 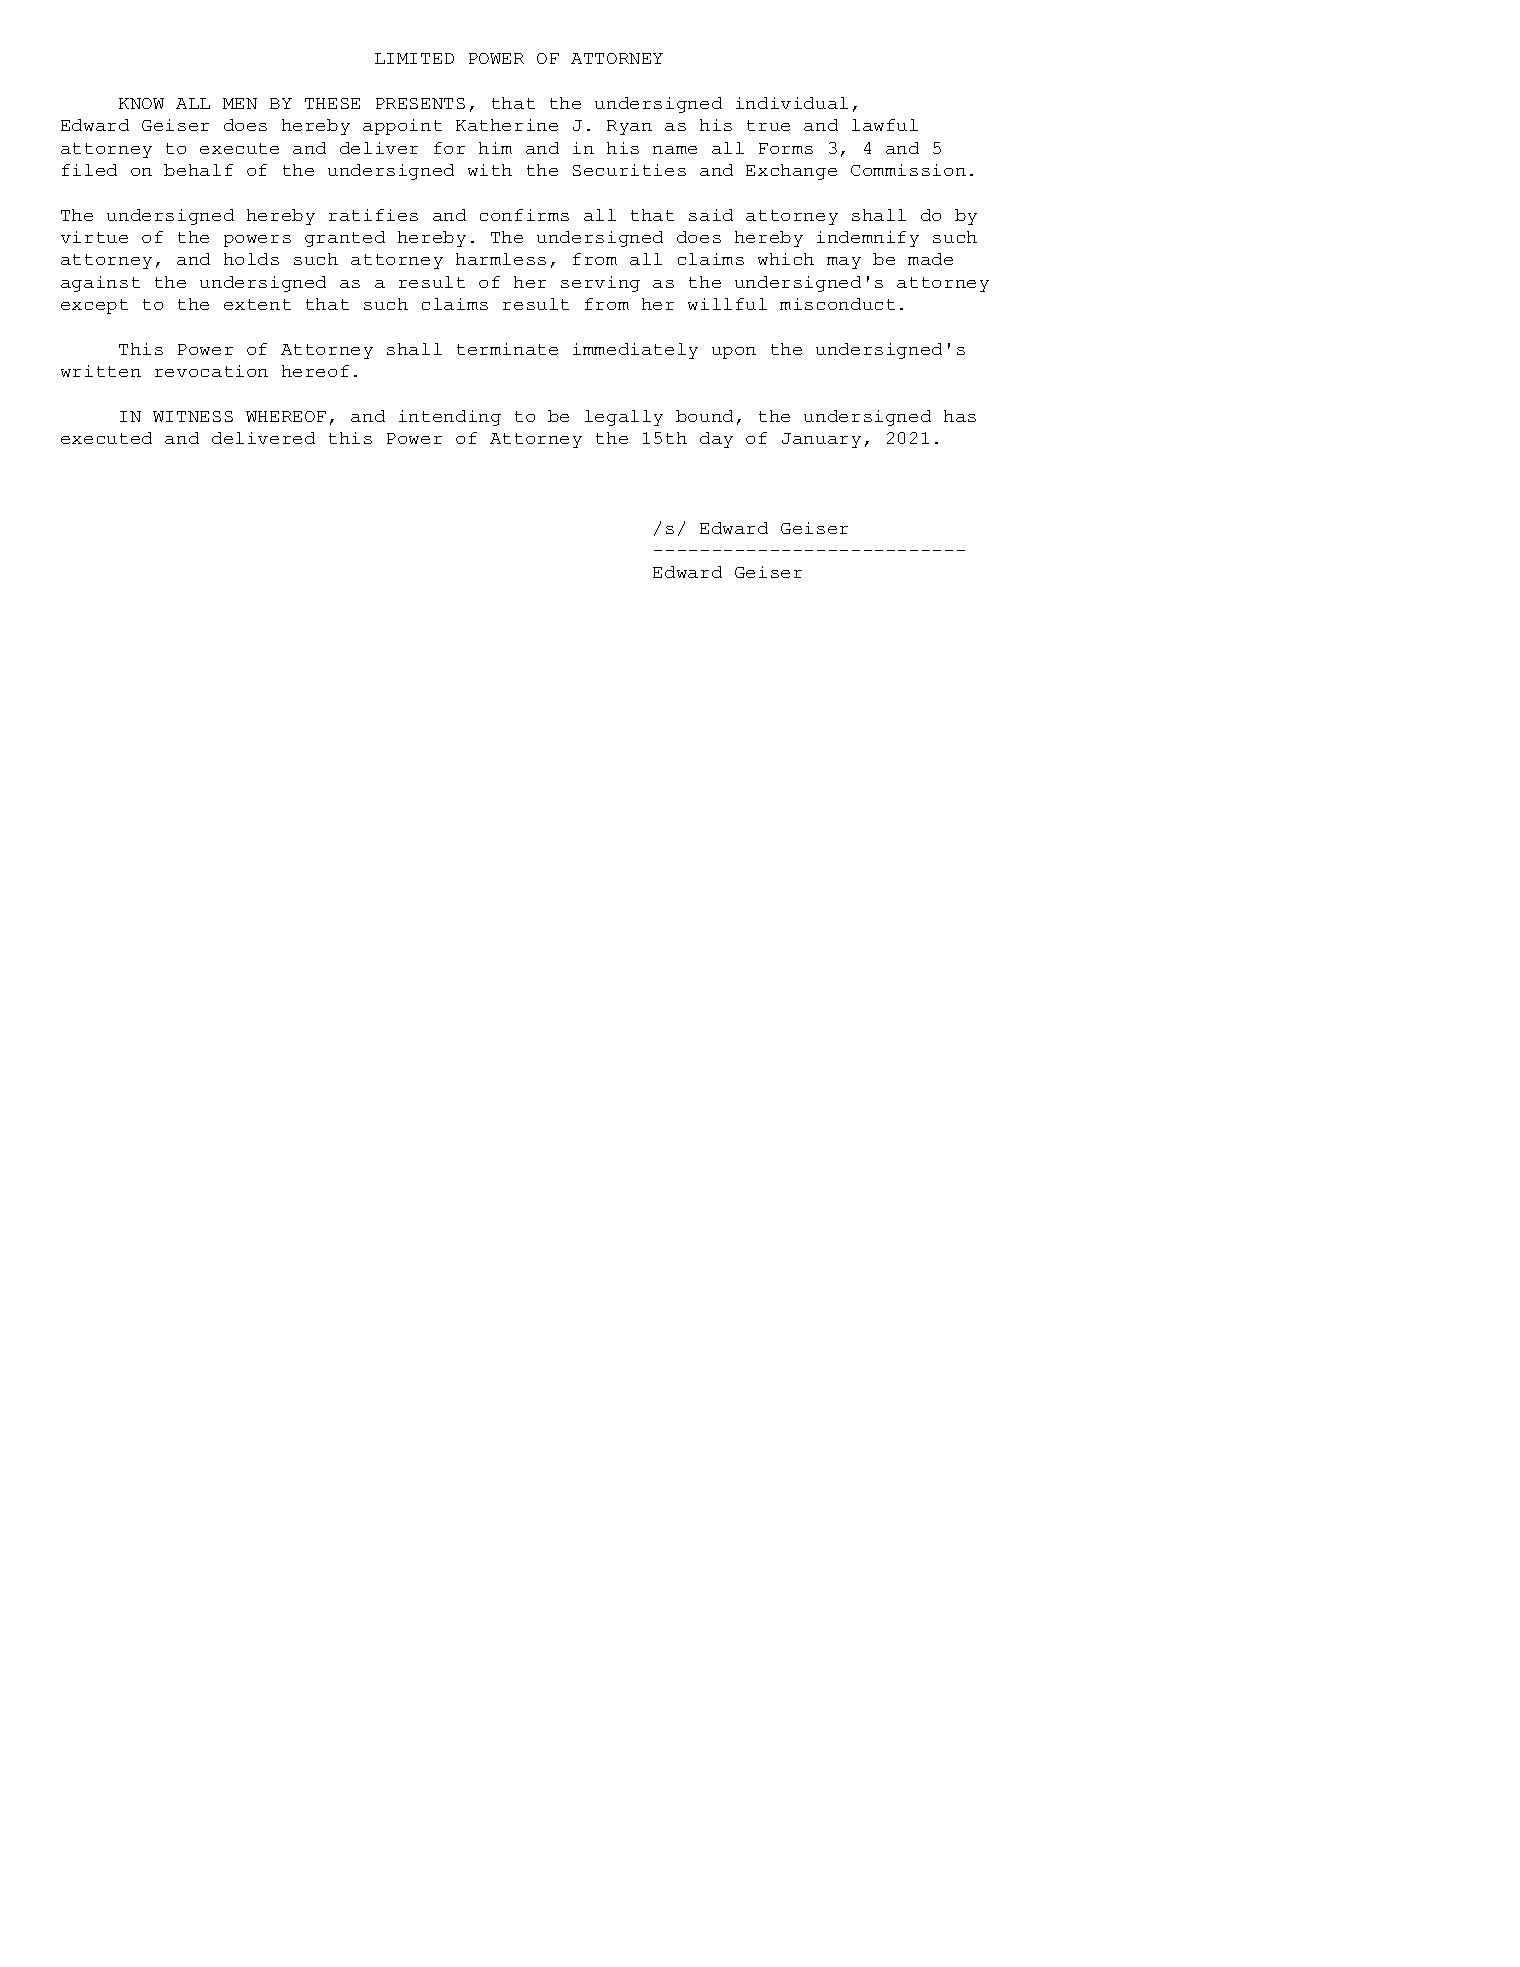 What do you see at coordinates (450, 418) in the document?
I see `intending` at bounding box center [450, 418].
